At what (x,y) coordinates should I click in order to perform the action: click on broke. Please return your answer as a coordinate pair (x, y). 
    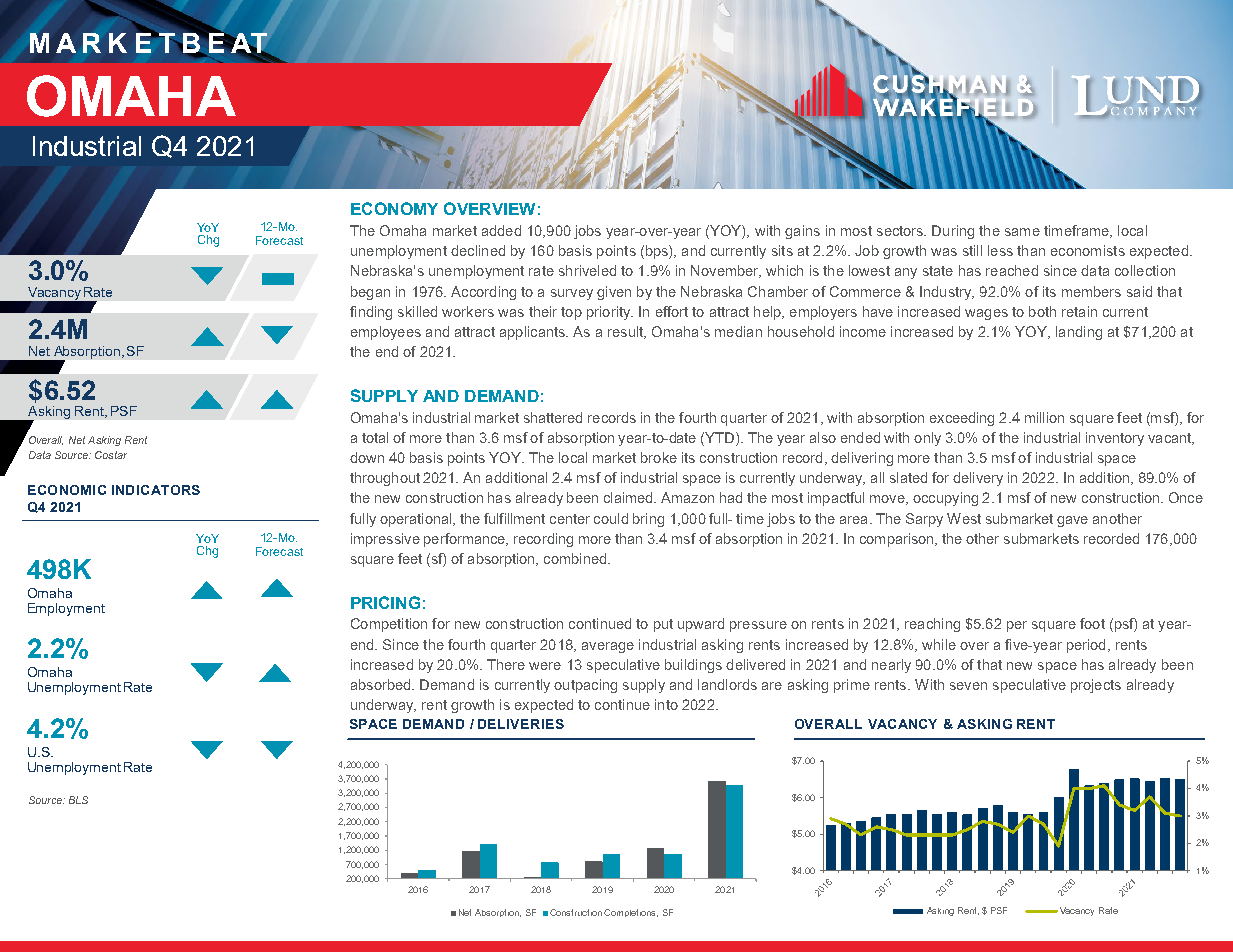
    Looking at the image, I should click on (659, 457).
